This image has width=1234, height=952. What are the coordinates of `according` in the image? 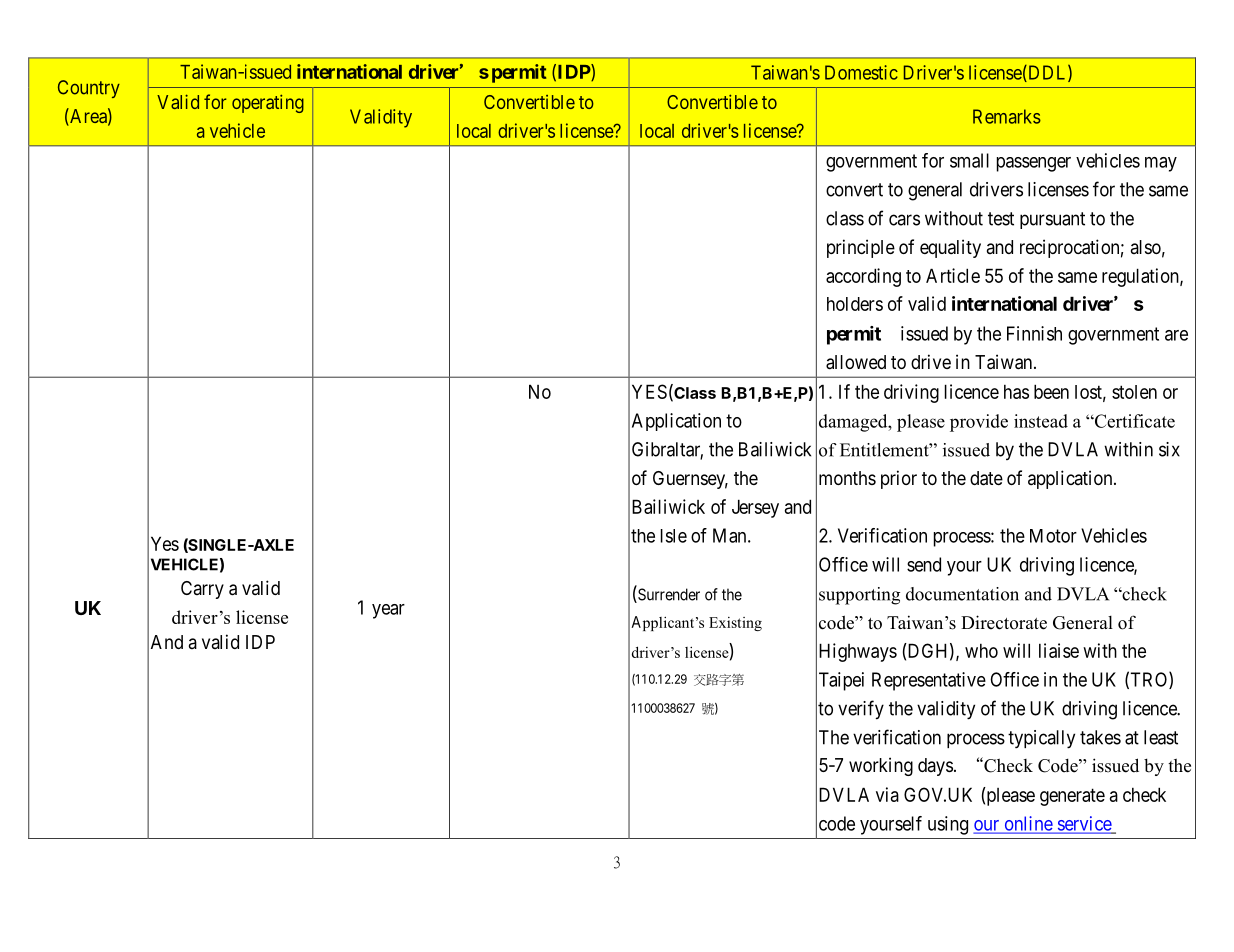 It's located at (863, 277).
